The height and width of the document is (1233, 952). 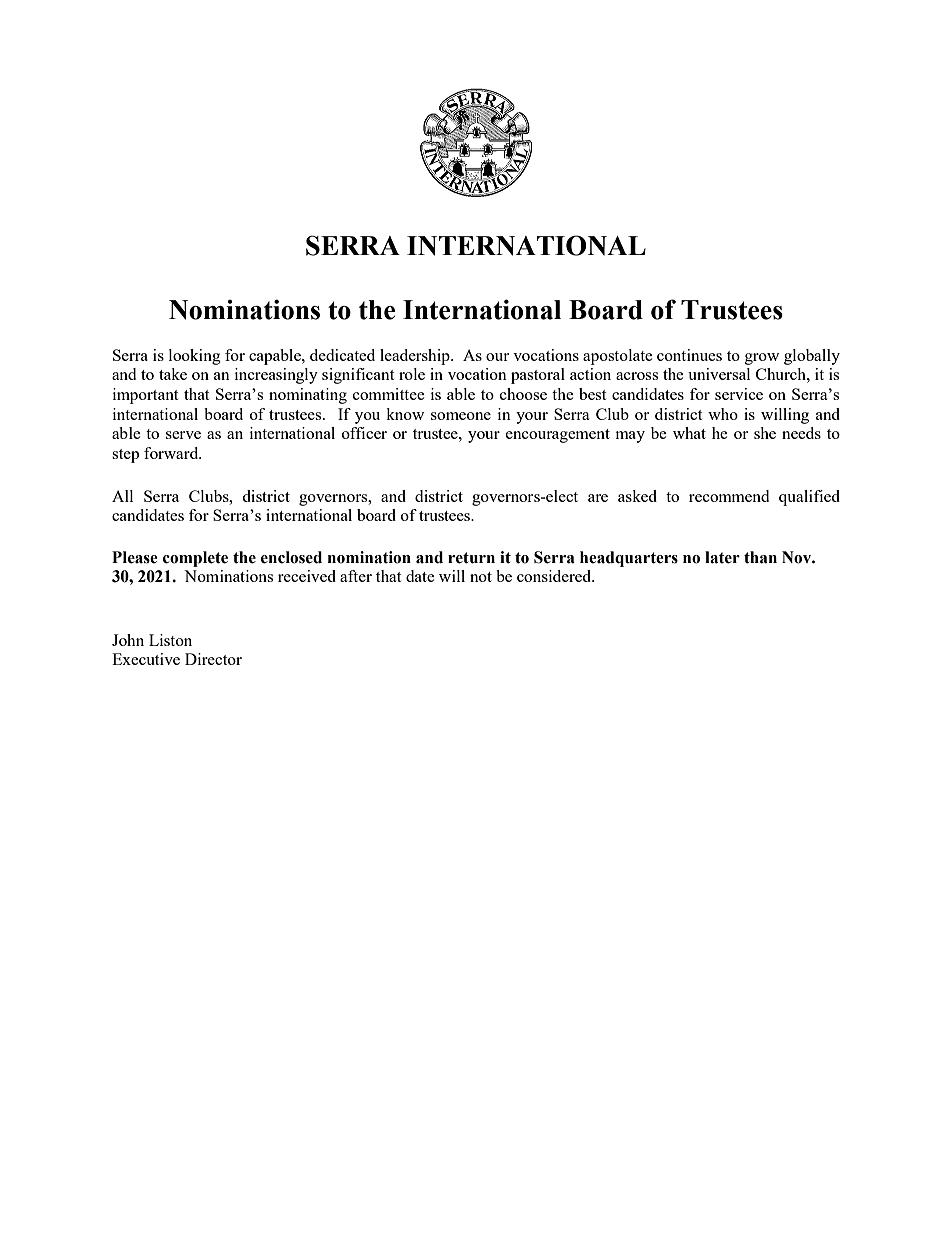 I want to click on serve, so click(x=183, y=435).
